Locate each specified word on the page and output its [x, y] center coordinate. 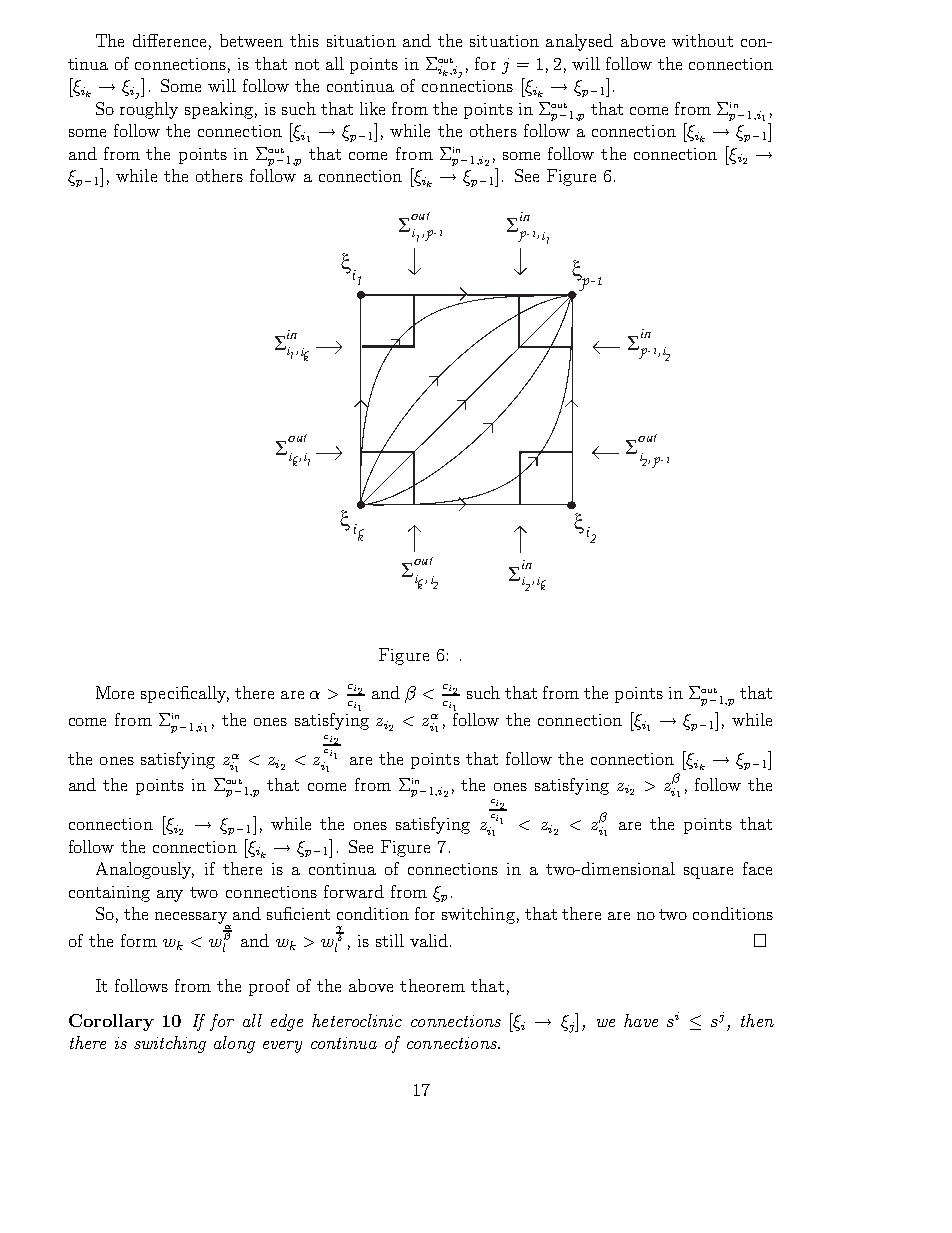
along [234, 1044]
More [115, 692]
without [702, 40]
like [372, 108]
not [307, 64]
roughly [149, 110]
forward [354, 891]
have [641, 1020]
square [708, 873]
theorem [432, 985]
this [304, 40]
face [757, 868]
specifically [185, 694]
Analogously [145, 870]
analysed [579, 42]
